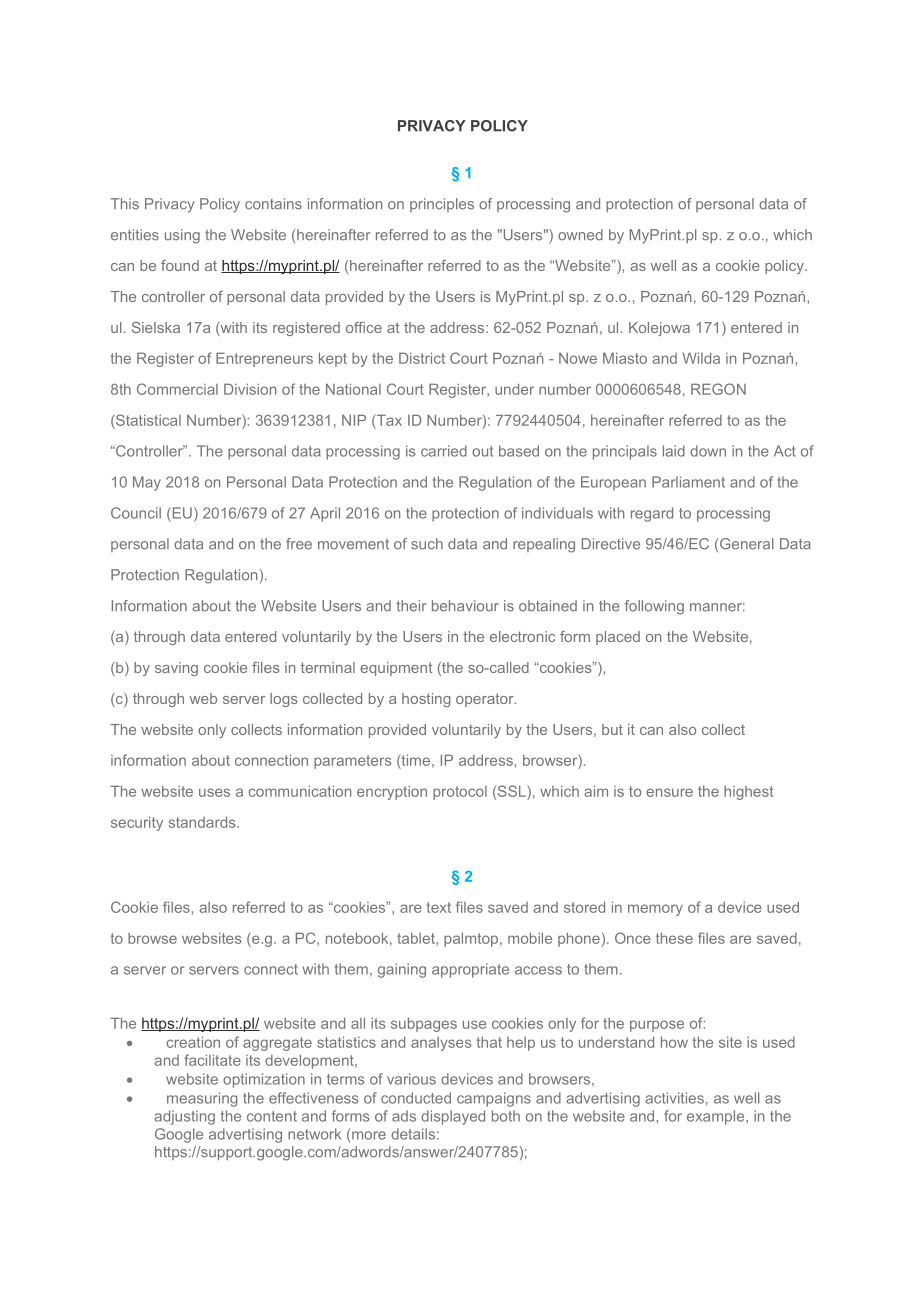 The image size is (924, 1308). I want to click on using, so click(182, 236).
